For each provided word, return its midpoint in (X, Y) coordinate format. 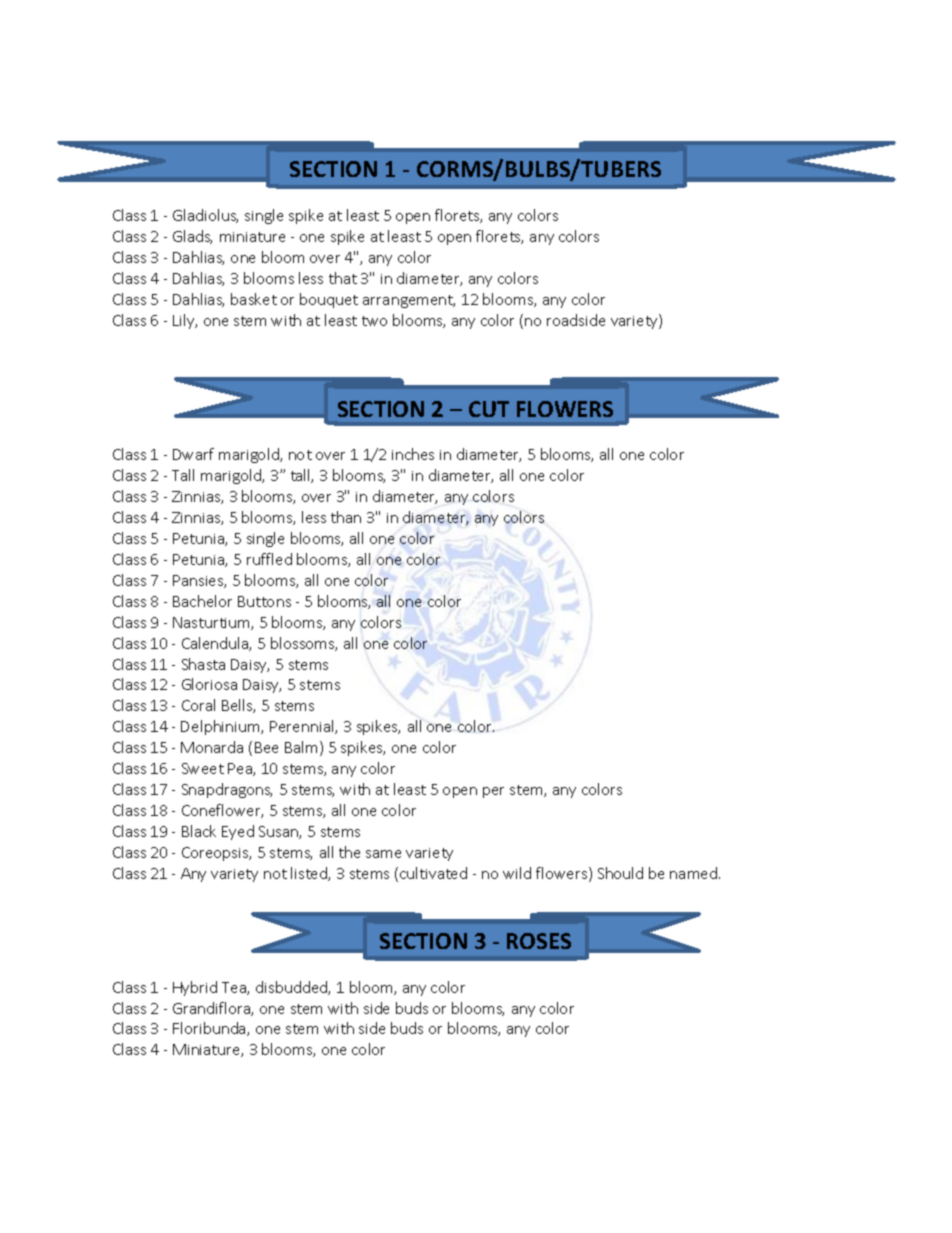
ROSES (539, 941)
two (374, 321)
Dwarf (193, 454)
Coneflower (222, 811)
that (343, 278)
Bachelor (202, 601)
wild (517, 873)
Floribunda (210, 1029)
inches (413, 454)
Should (620, 873)
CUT (489, 409)
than (346, 517)
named (695, 873)
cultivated (433, 873)
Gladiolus (205, 216)
